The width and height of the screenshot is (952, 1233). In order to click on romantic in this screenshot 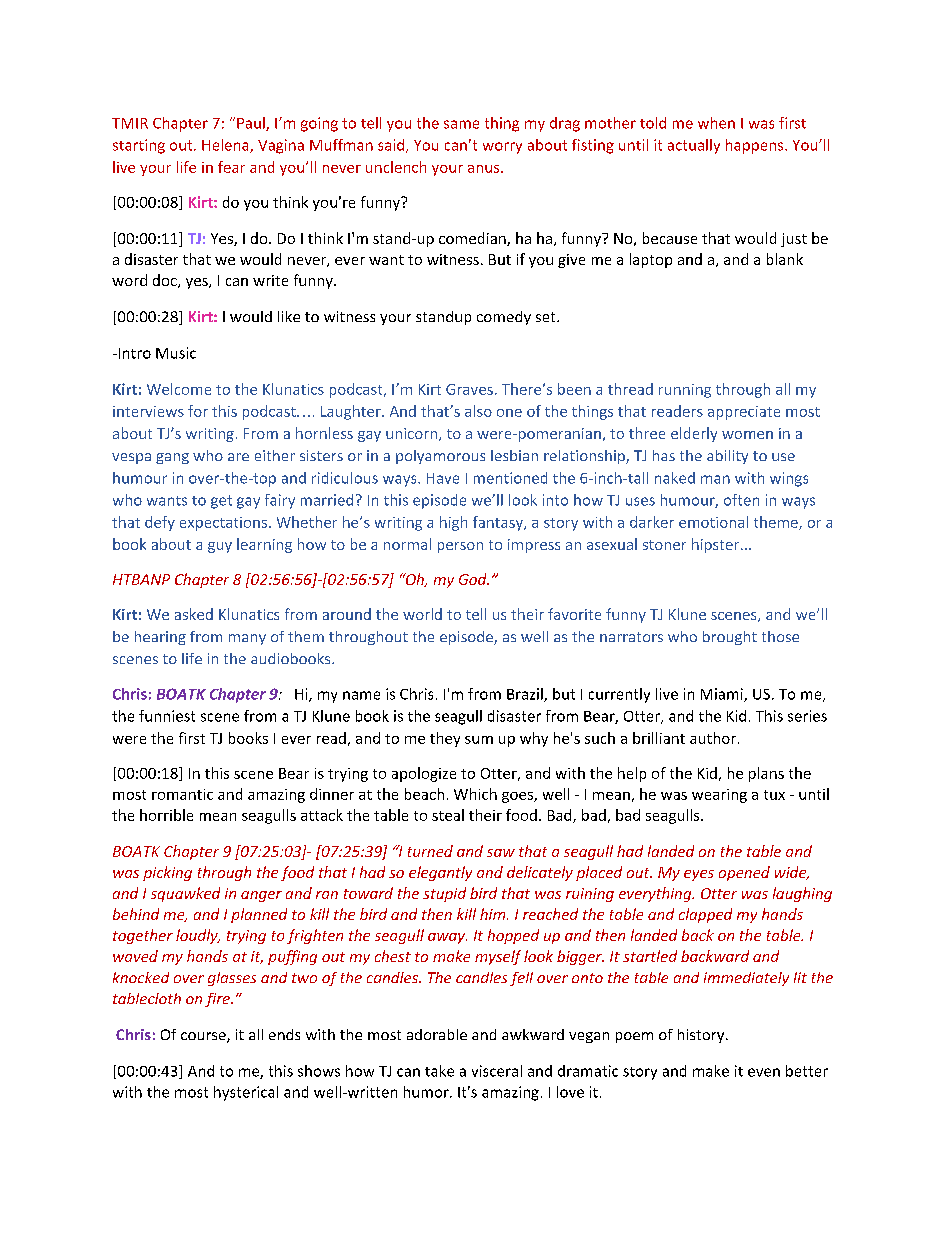, I will do `click(182, 794)`.
